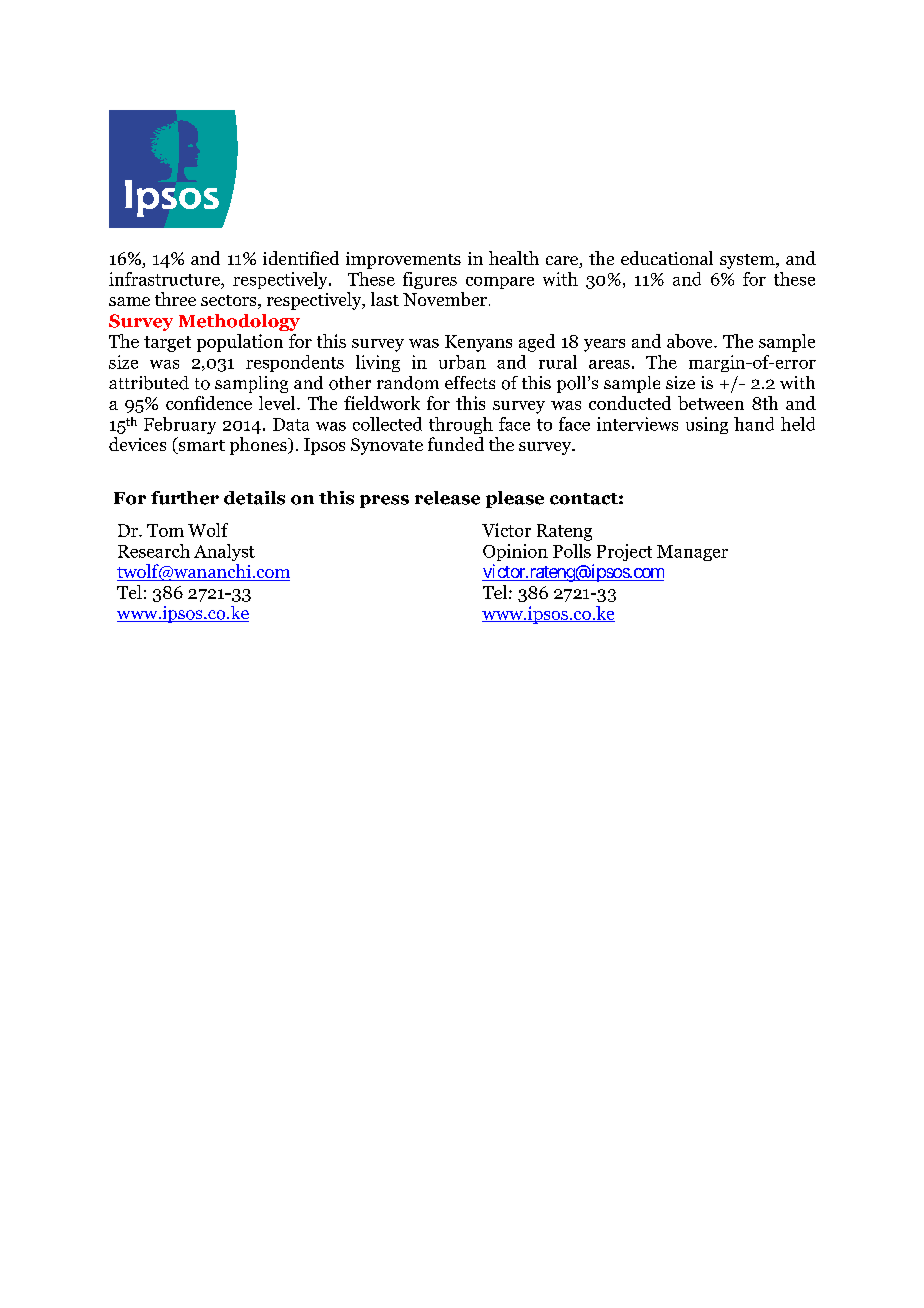 The height and width of the document is (1308, 924). What do you see at coordinates (748, 261) in the document?
I see `system` at bounding box center [748, 261].
